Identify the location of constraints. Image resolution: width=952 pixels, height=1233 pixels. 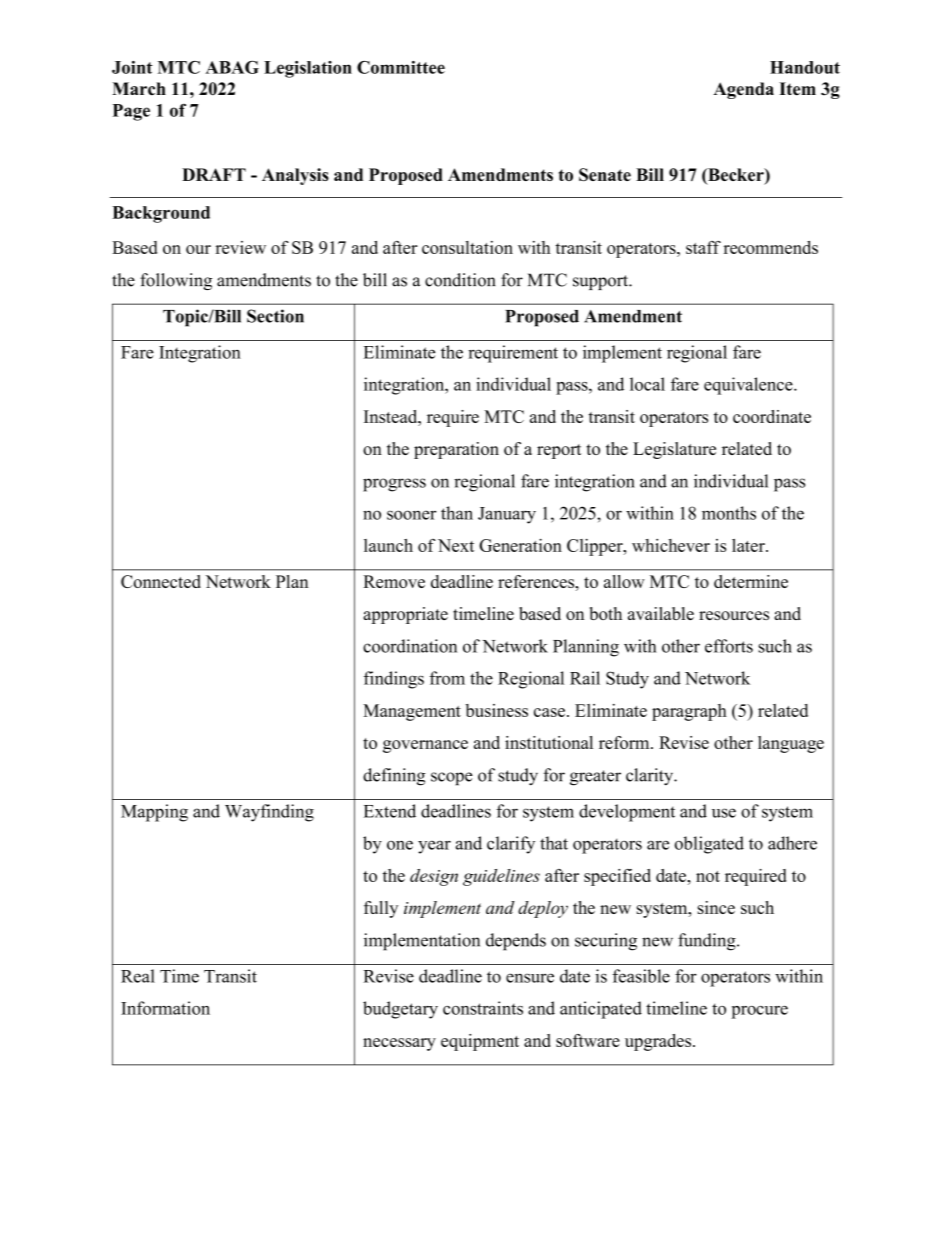
(483, 1008).
